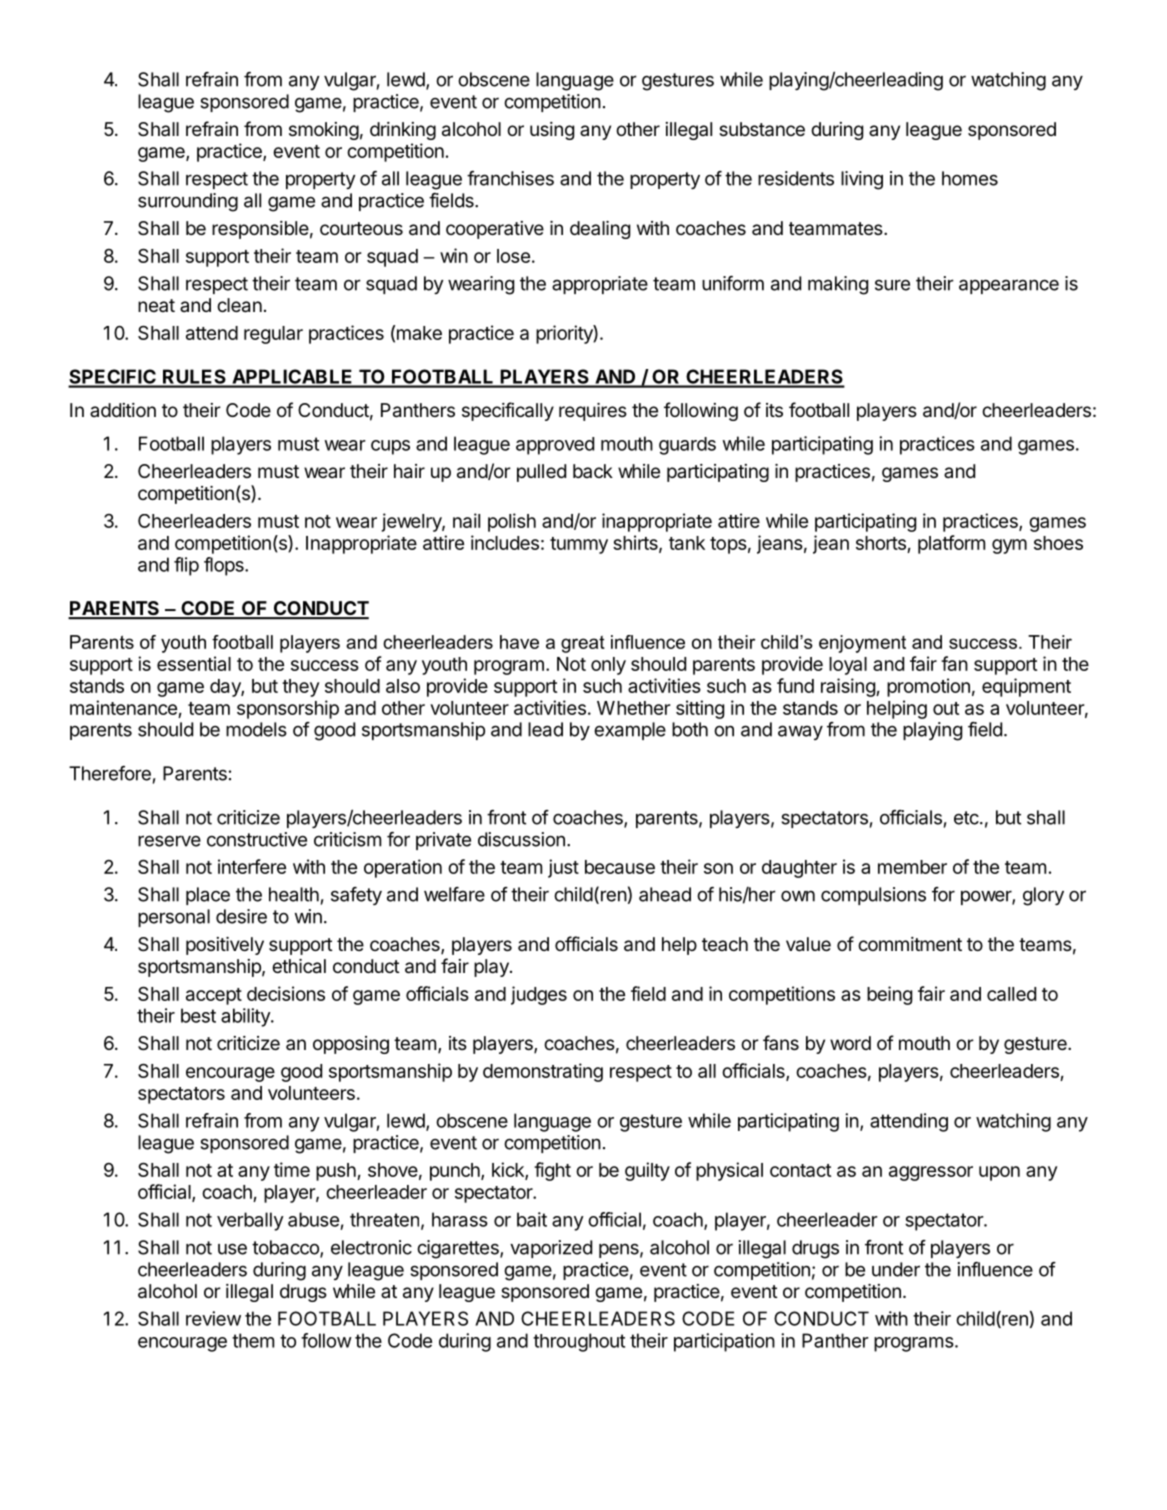 Image resolution: width=1167 pixels, height=1510 pixels. Describe the element at coordinates (213, 1318) in the screenshot. I see `review` at that location.
